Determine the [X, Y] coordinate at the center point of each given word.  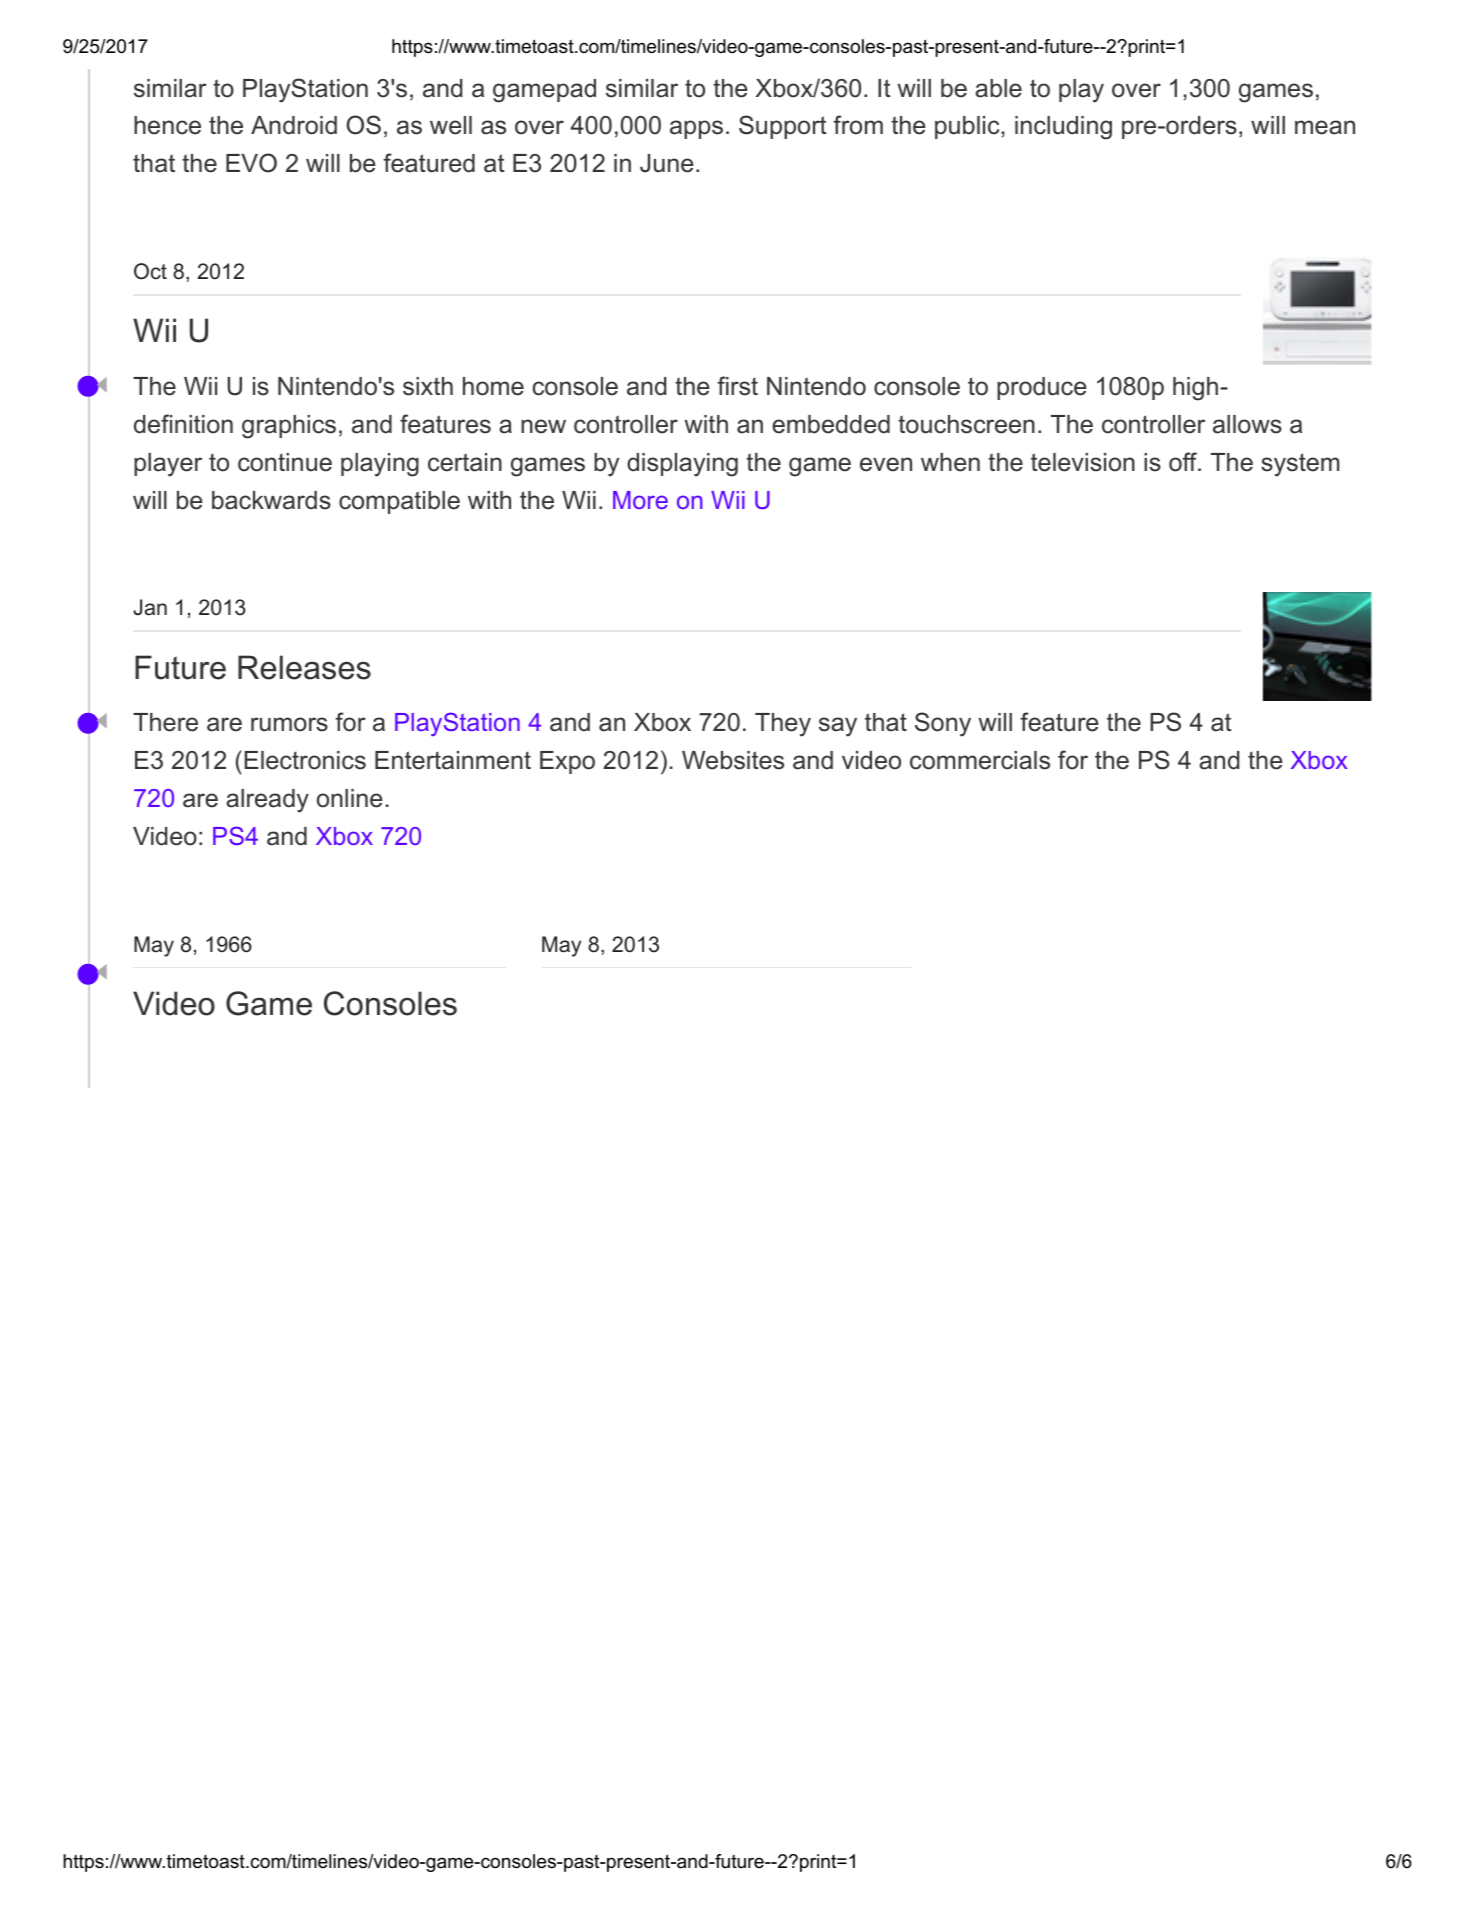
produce [1042, 388]
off [1184, 462]
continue [285, 462]
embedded [831, 424]
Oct [150, 271]
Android [294, 125]
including [1063, 128]
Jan [150, 607]
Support [783, 127]
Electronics [305, 760]
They [783, 725]
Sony [943, 724]
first [737, 386]
